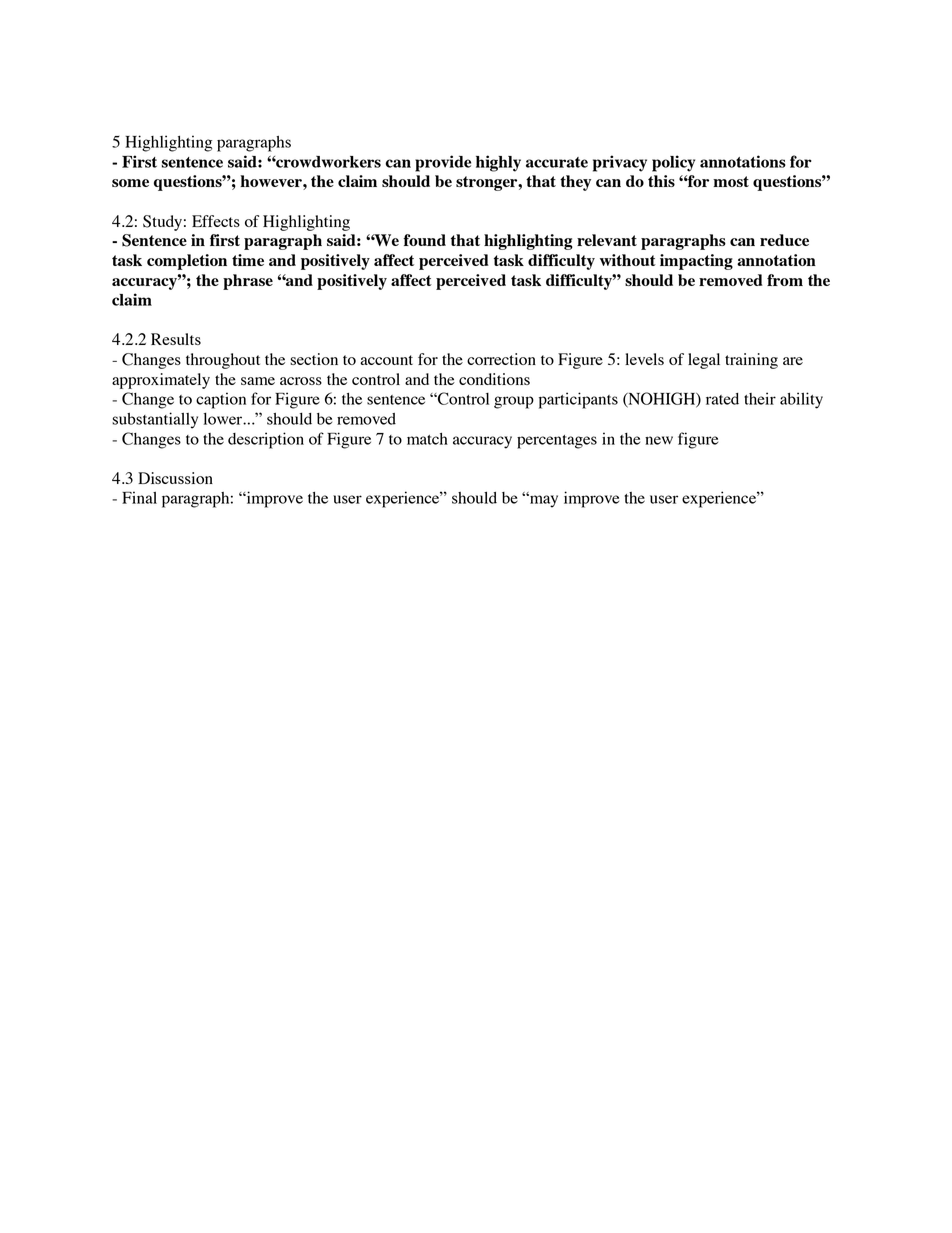 The width and height of the screenshot is (952, 1233). Describe the element at coordinates (731, 181) in the screenshot. I see `most` at that location.
